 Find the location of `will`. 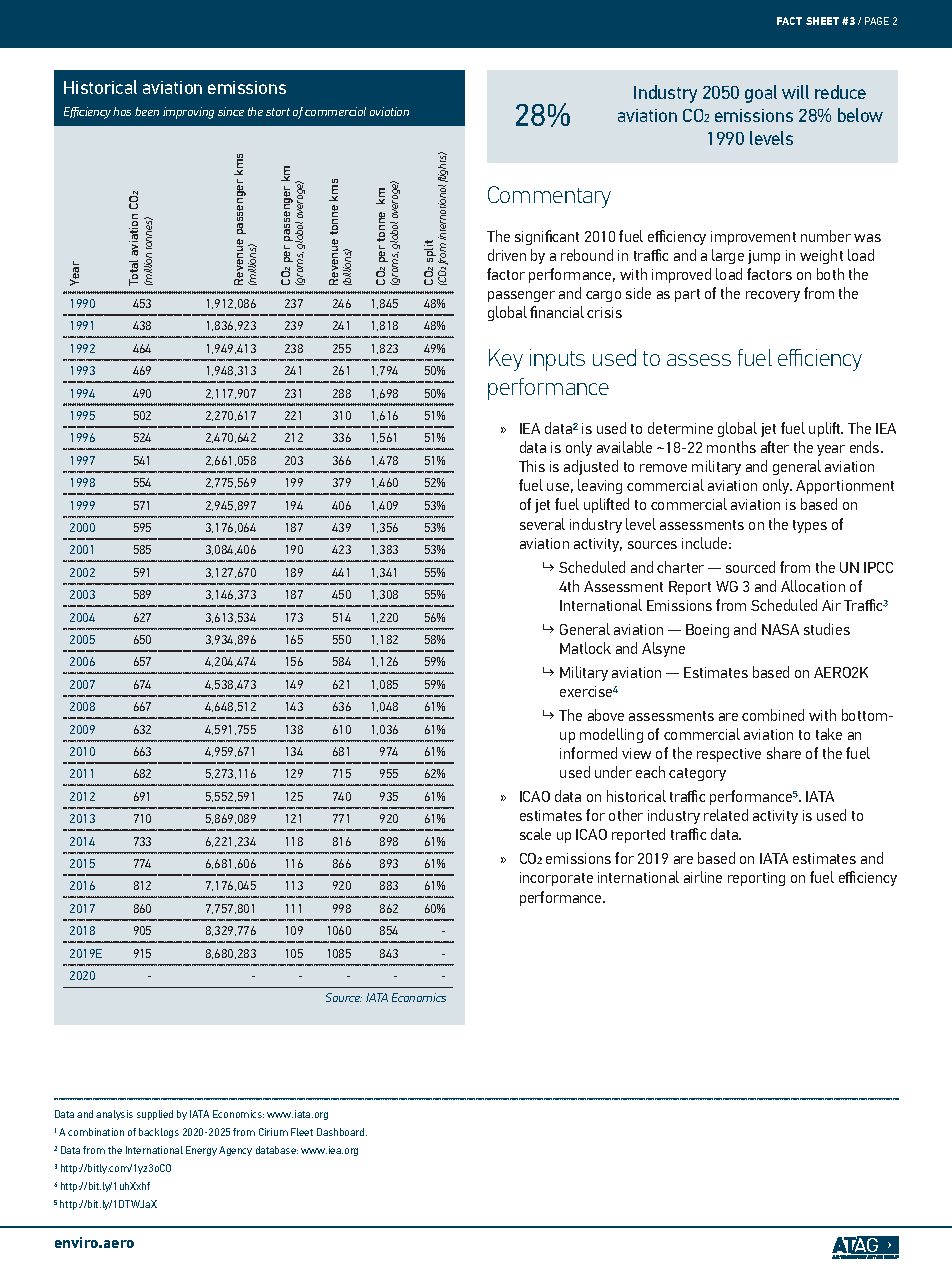

will is located at coordinates (795, 92).
